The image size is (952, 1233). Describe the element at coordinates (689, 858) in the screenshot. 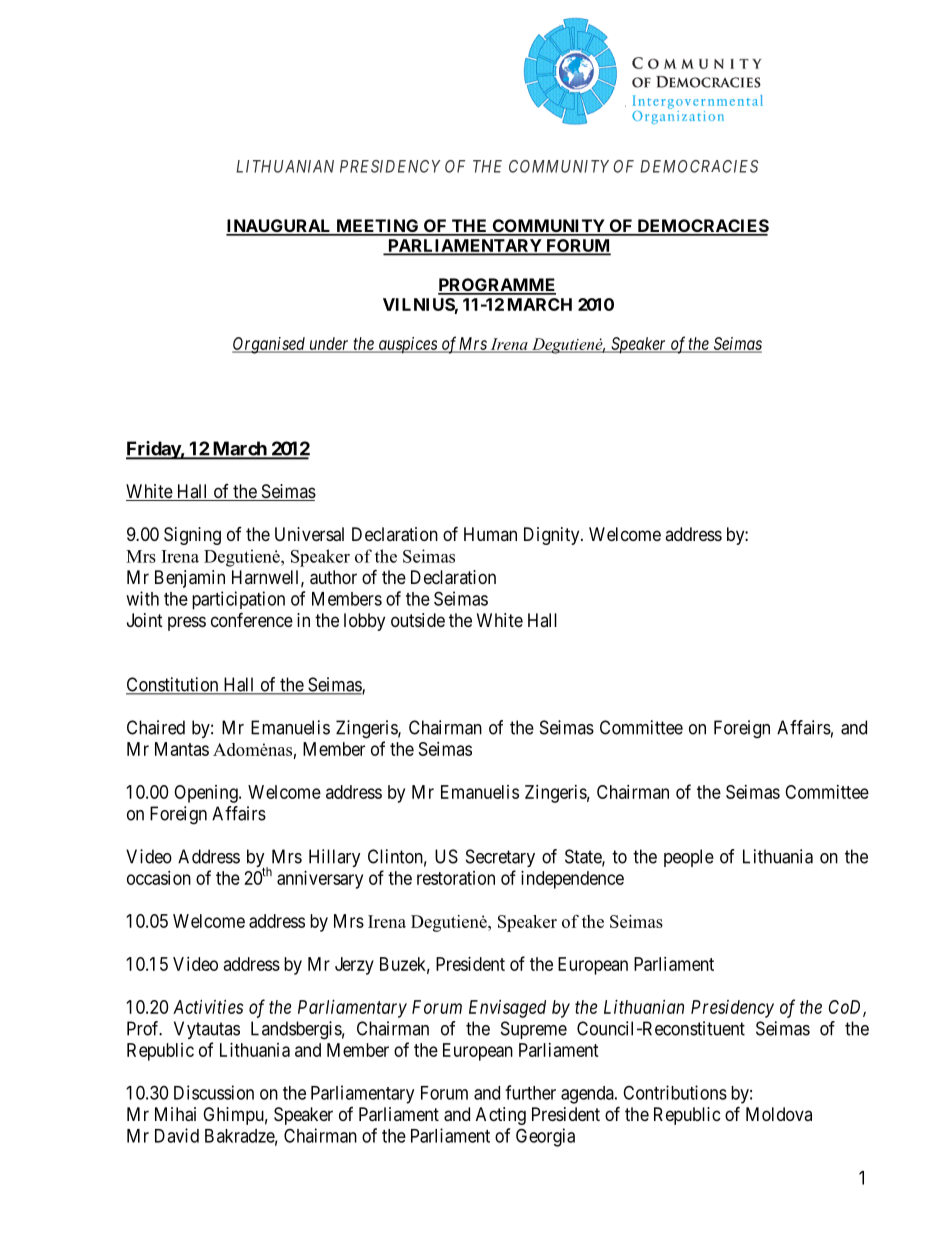

I see `people` at that location.
